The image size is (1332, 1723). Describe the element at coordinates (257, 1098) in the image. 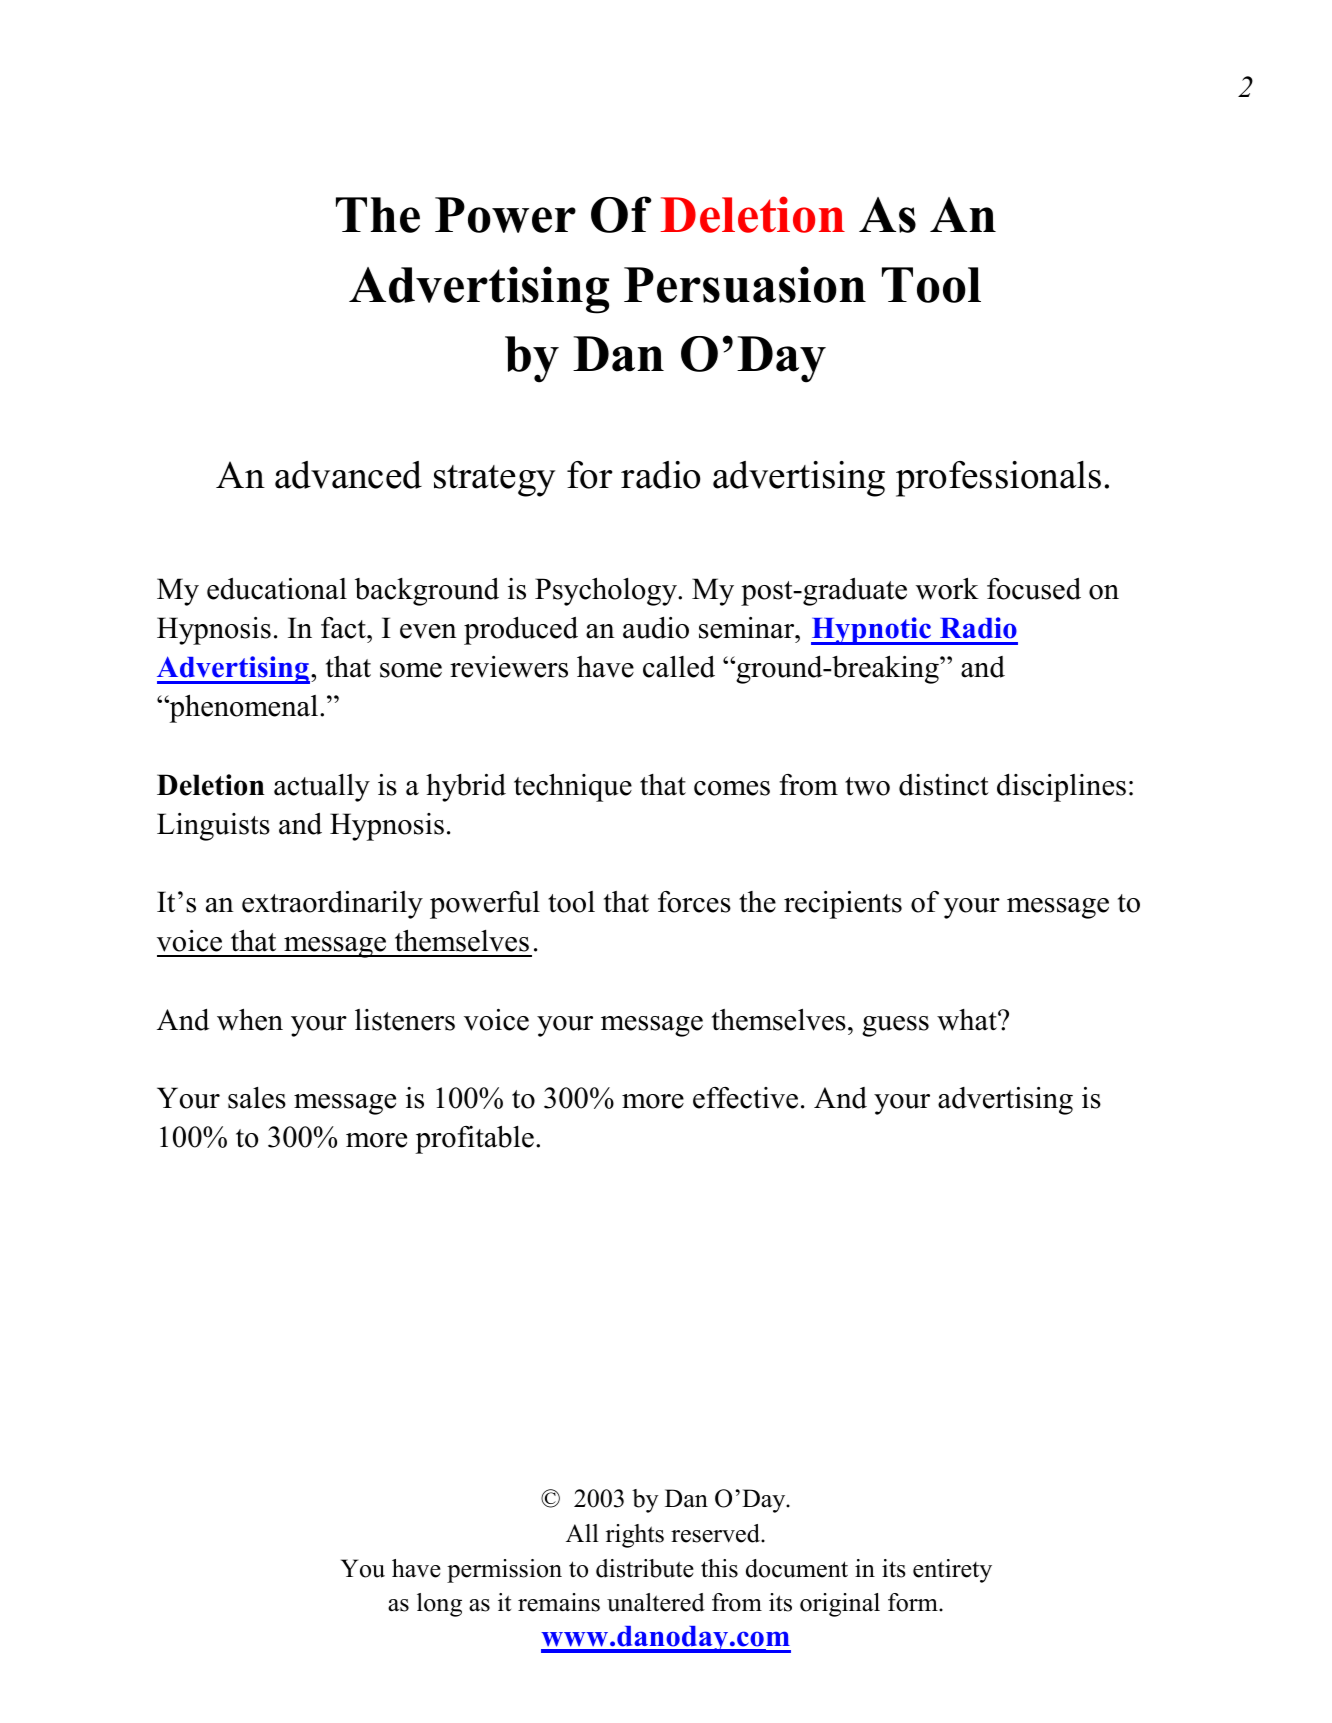

I see `sales` at that location.
